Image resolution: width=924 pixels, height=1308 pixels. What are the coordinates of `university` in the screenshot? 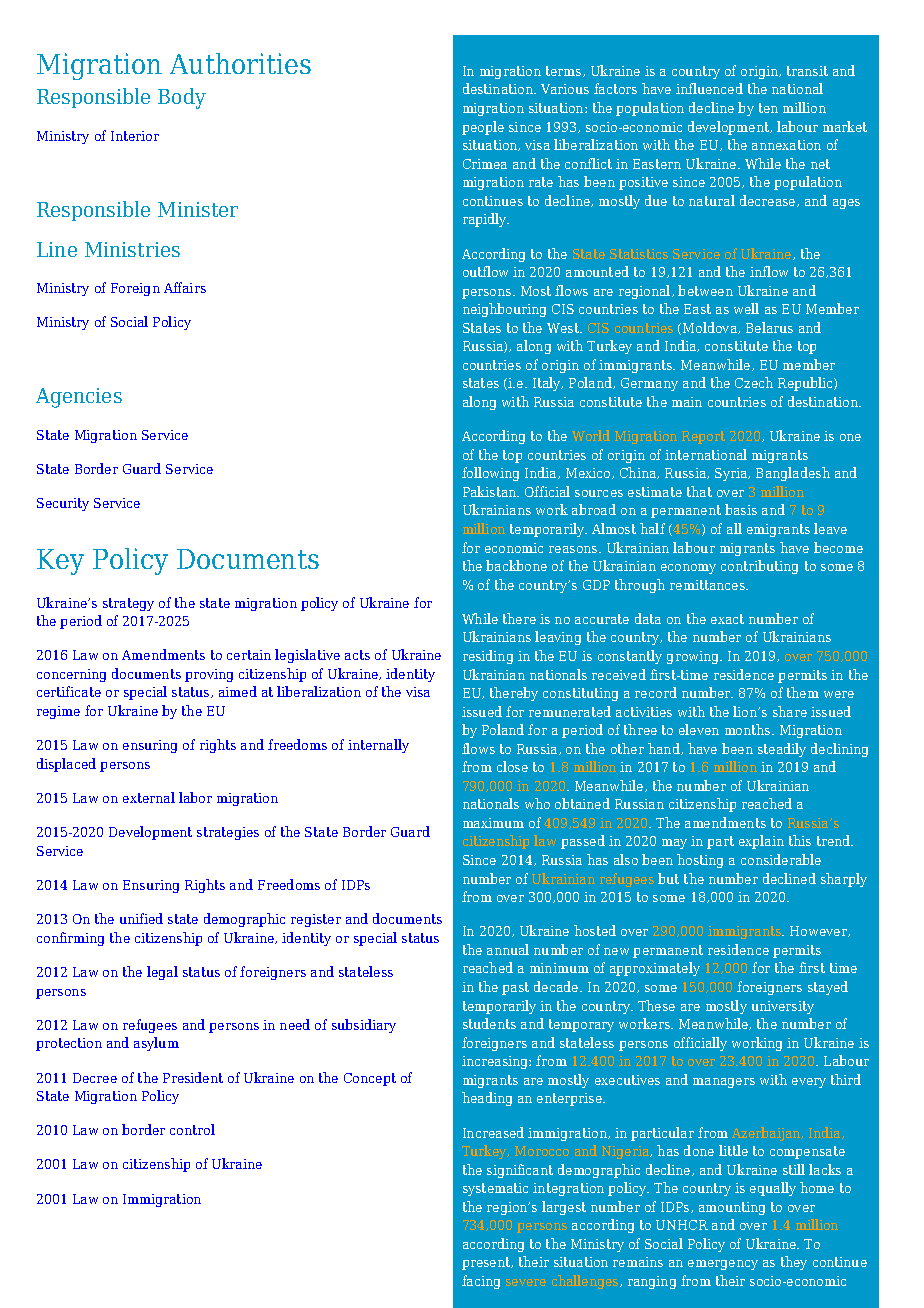 It's located at (783, 1007).
